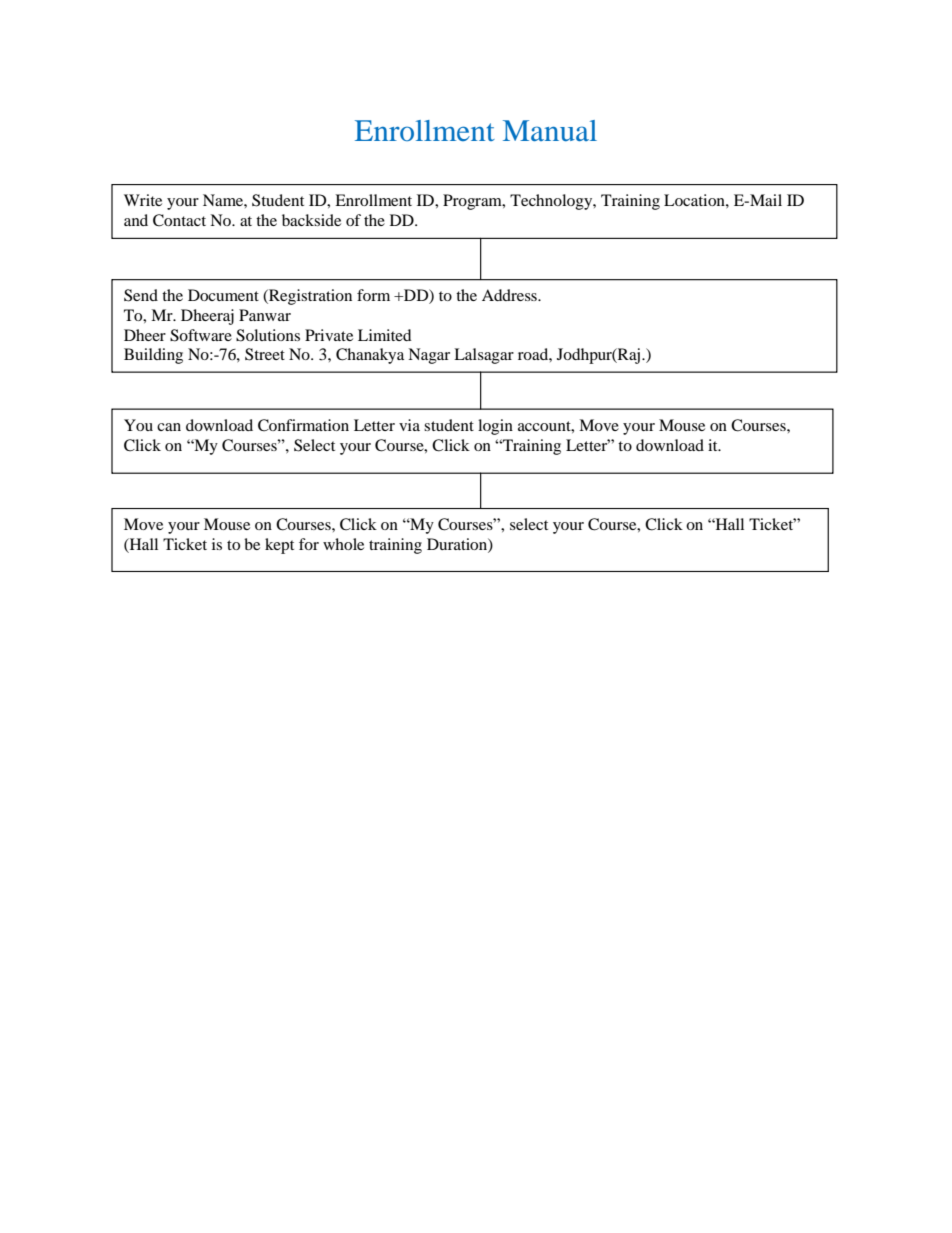 The width and height of the image is (952, 1233). I want to click on login, so click(495, 427).
